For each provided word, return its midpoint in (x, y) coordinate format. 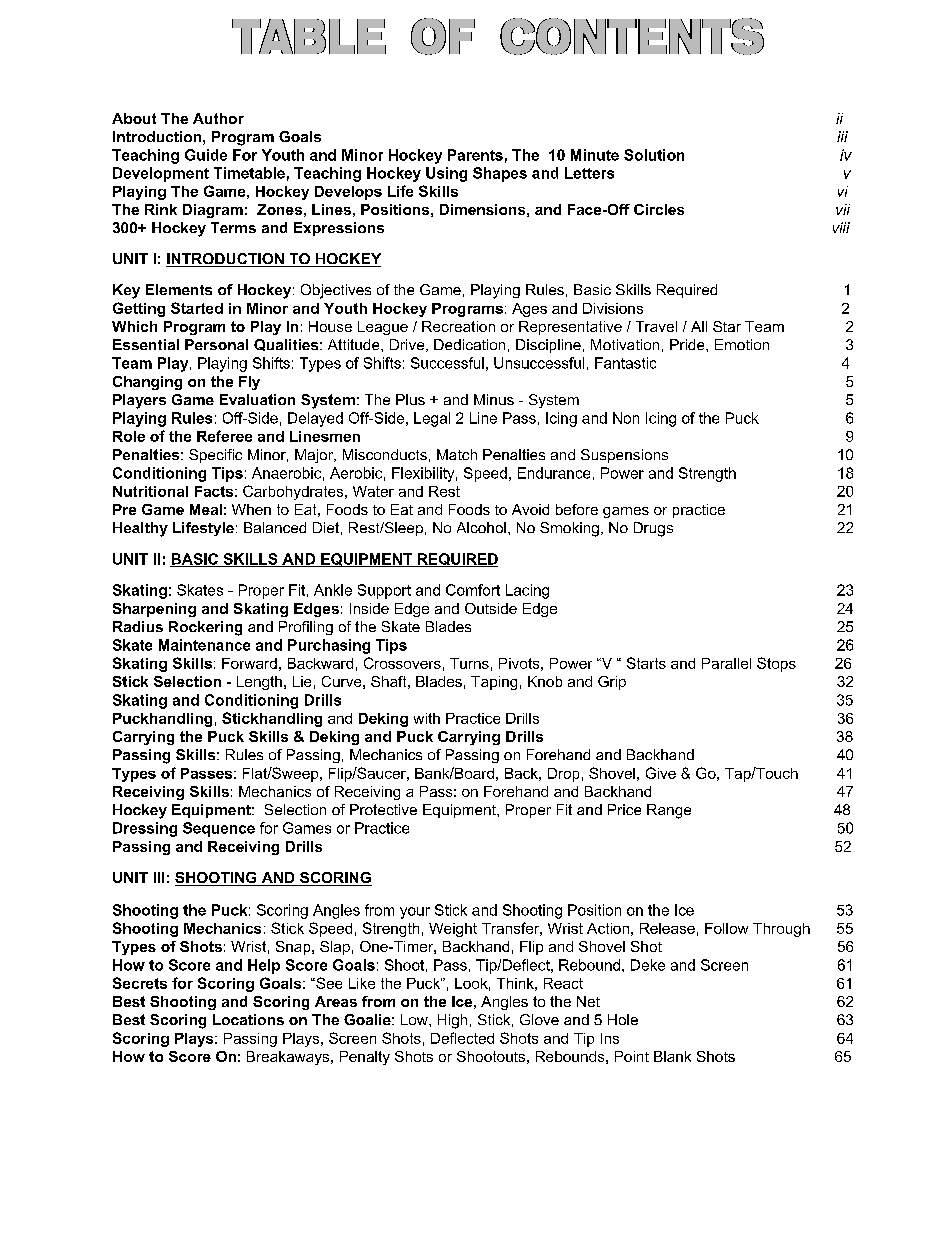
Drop (563, 775)
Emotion (742, 344)
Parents (475, 155)
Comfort (473, 590)
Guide (206, 155)
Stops (776, 664)
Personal (216, 344)
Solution (654, 155)
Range (669, 811)
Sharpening (154, 610)
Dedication (469, 344)
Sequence (219, 829)
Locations (248, 1019)
